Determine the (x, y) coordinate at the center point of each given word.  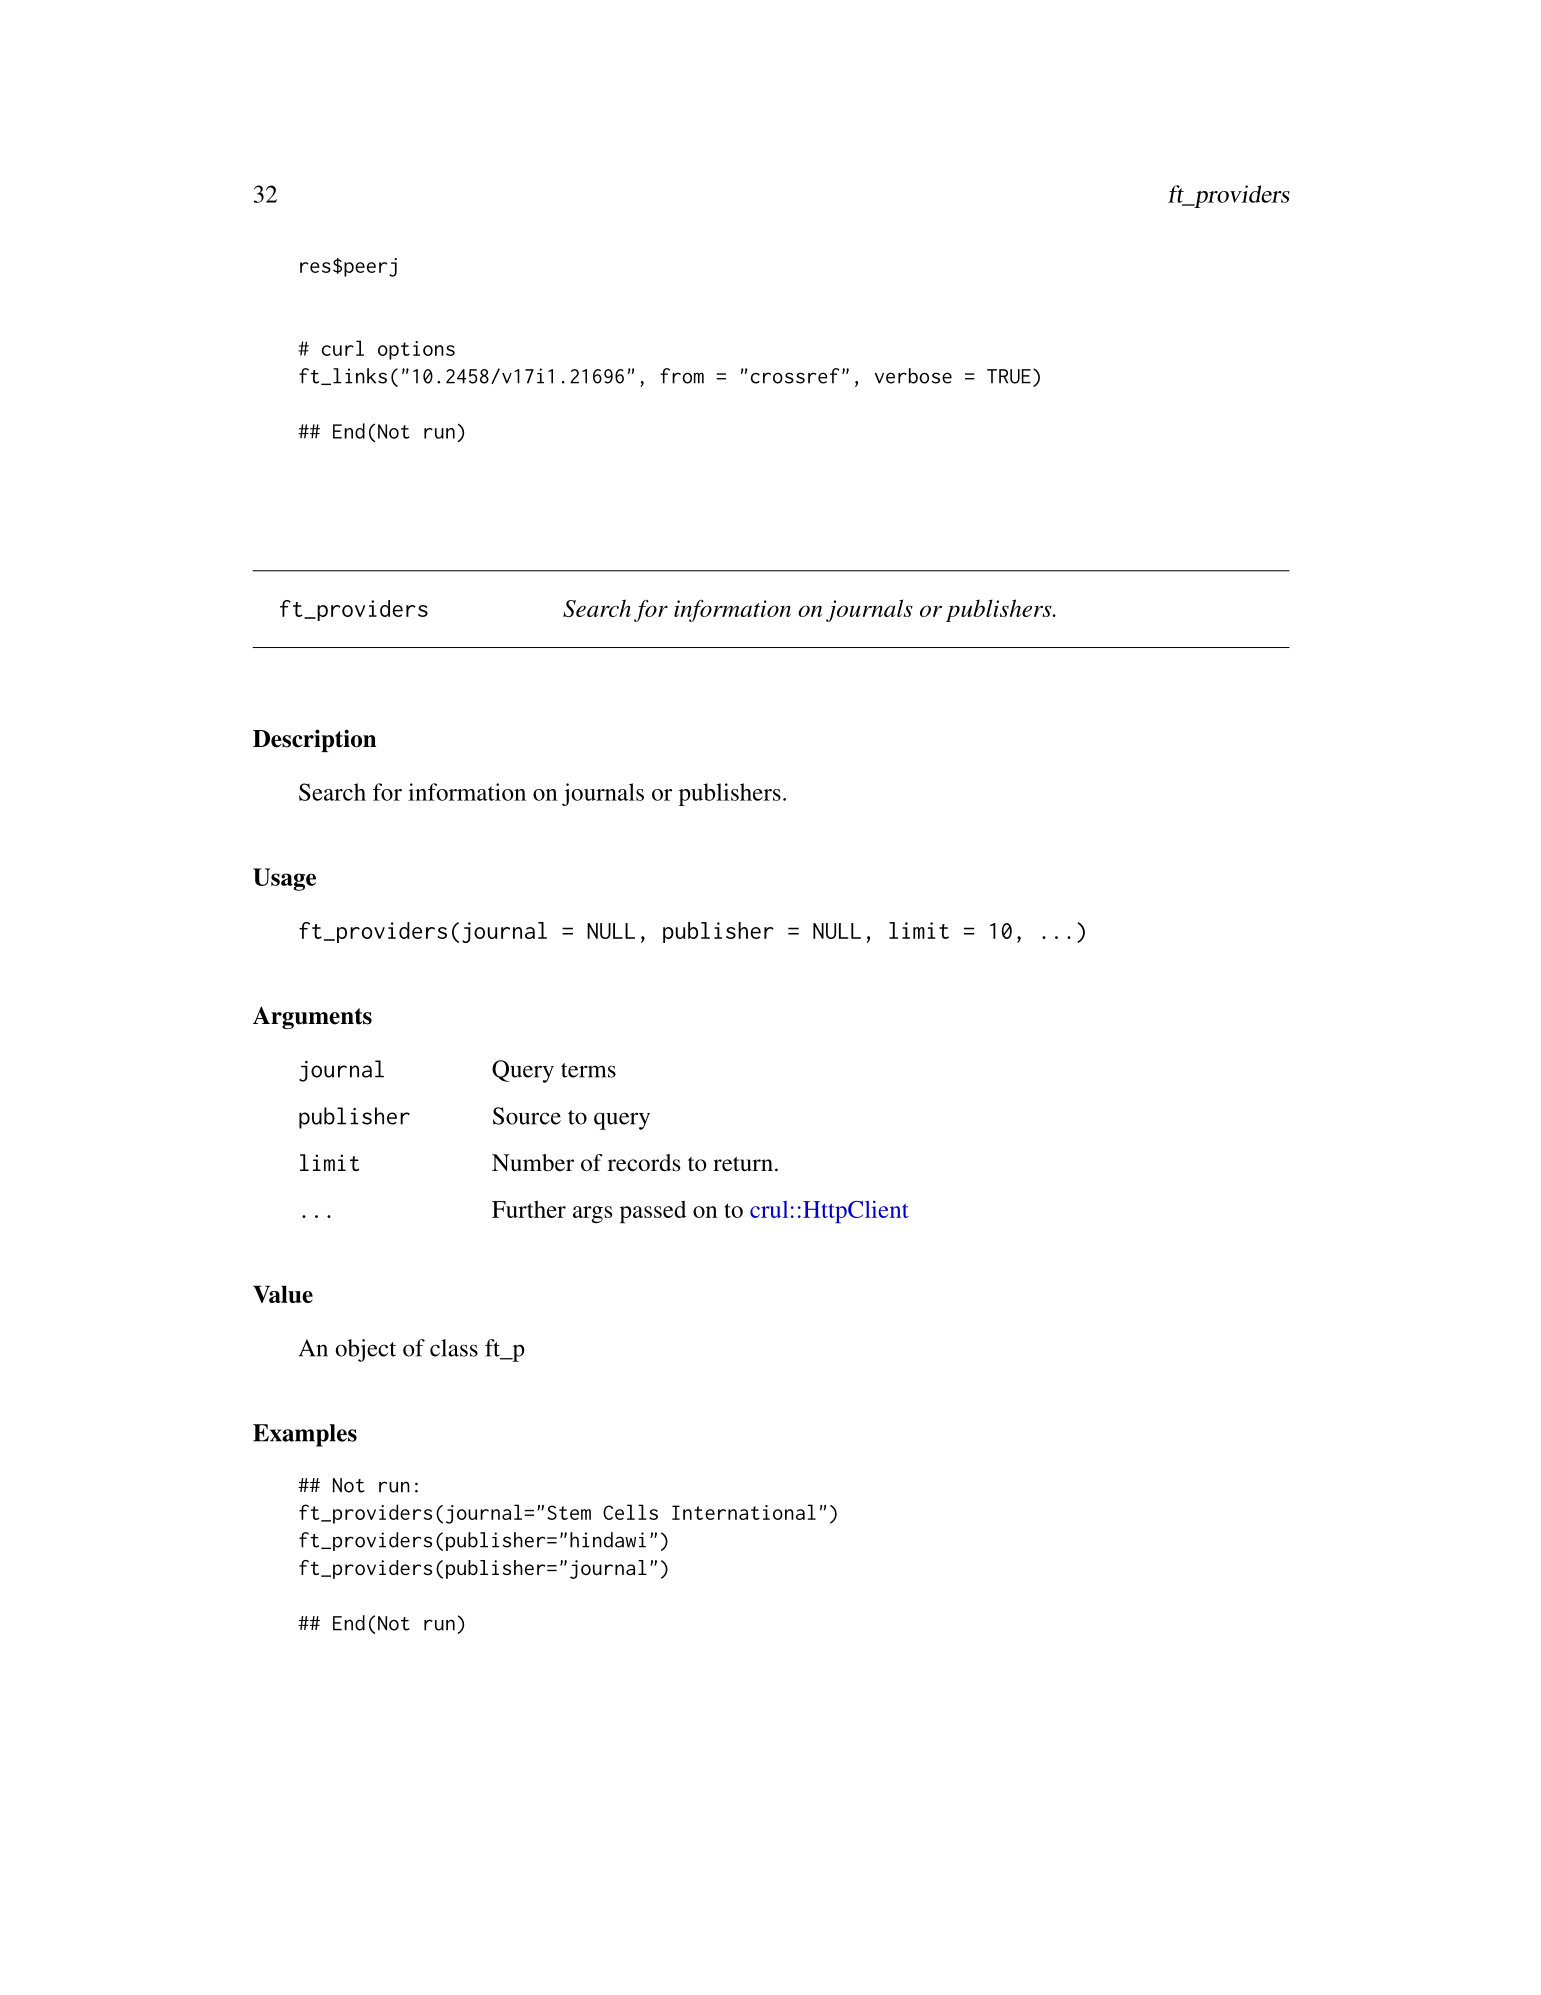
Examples (305, 1435)
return (743, 1164)
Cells (630, 1512)
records (644, 1163)
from (682, 376)
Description (314, 740)
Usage (284, 879)
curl (343, 348)
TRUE (1009, 376)
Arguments (312, 1017)
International (744, 1512)
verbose (913, 376)
